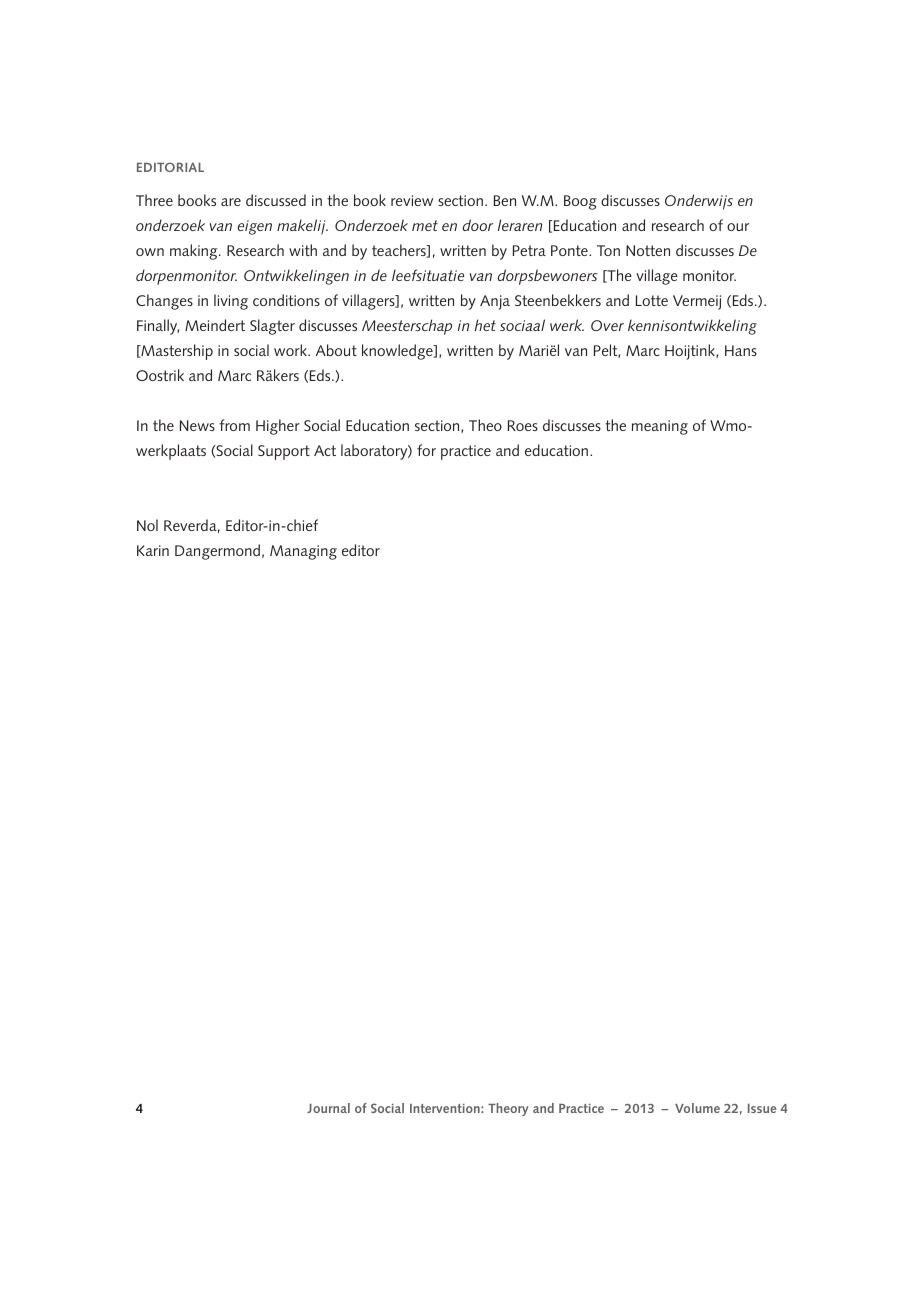  Describe the element at coordinates (328, 1108) in the screenshot. I see `Journal` at that location.
